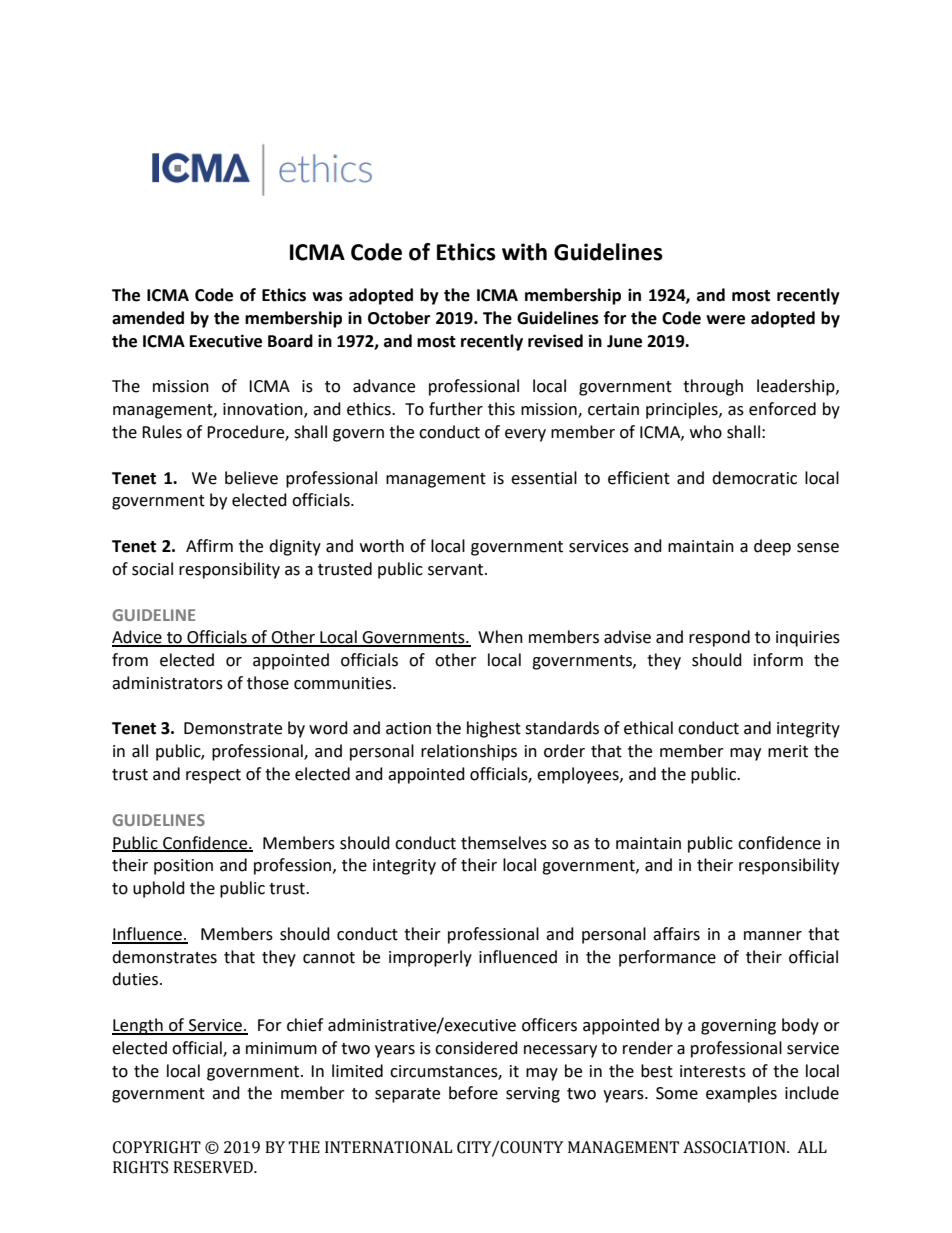 This page has width=952, height=1233. What do you see at coordinates (167, 683) in the page?
I see `administrators` at bounding box center [167, 683].
